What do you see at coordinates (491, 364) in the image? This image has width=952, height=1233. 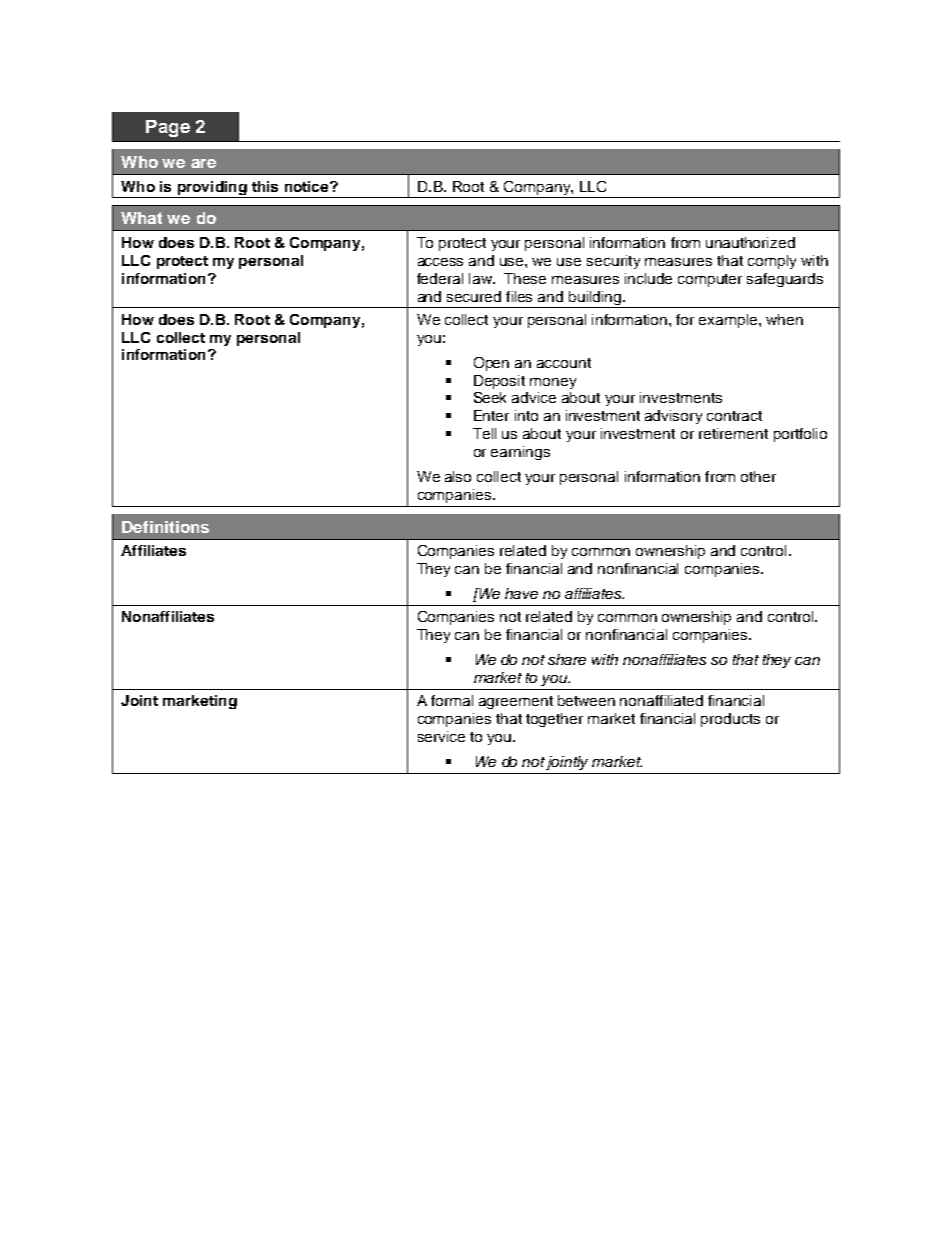 I see `Open` at bounding box center [491, 364].
